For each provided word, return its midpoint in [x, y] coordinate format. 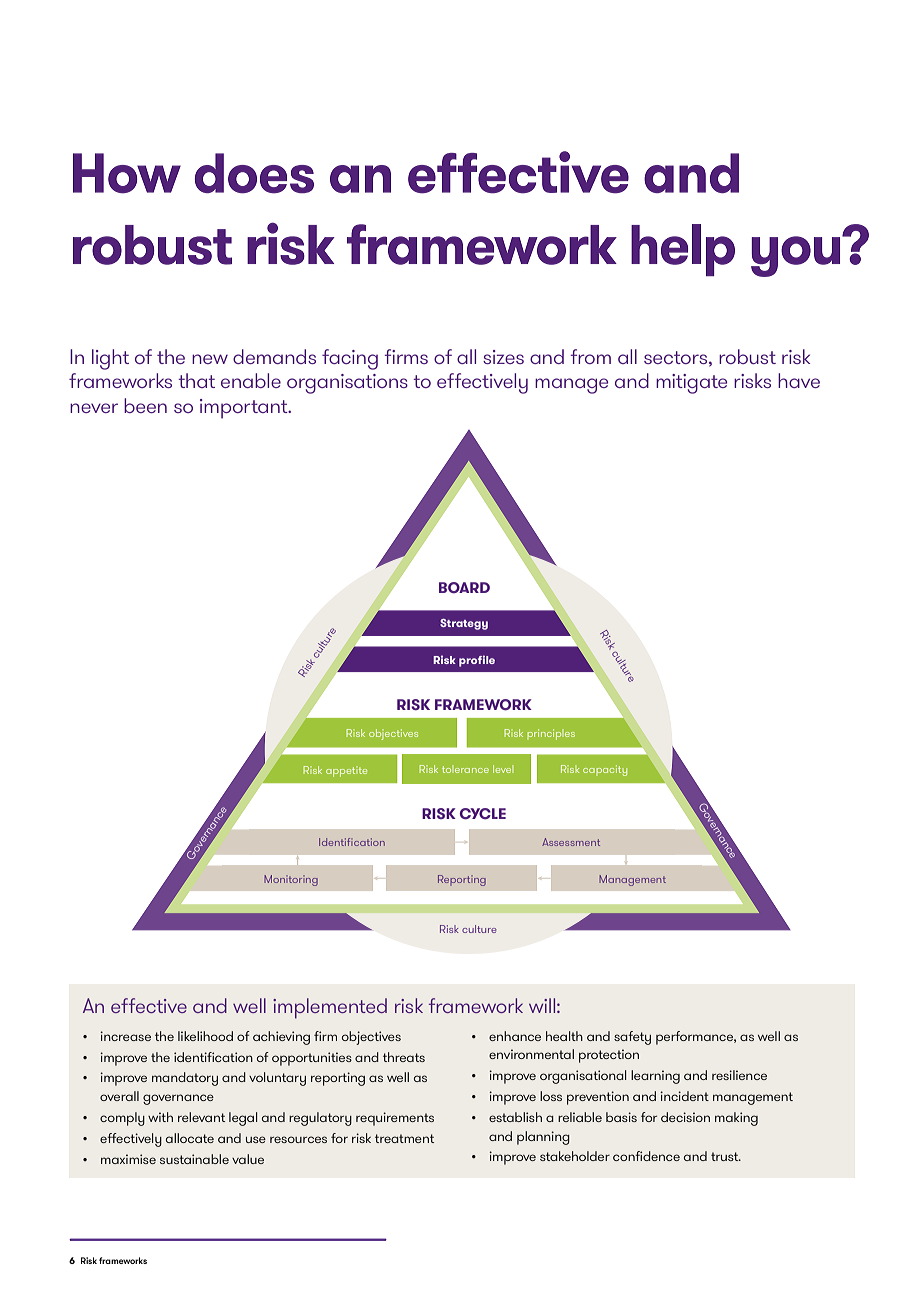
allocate [190, 1138]
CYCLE [483, 814]
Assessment [571, 842]
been [145, 405]
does [254, 173]
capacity [605, 770]
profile [477, 661]
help [683, 250]
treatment [404, 1138]
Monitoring [291, 880]
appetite [346, 771]
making [736, 1119]
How [127, 173]
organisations [347, 384]
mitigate [691, 384]
